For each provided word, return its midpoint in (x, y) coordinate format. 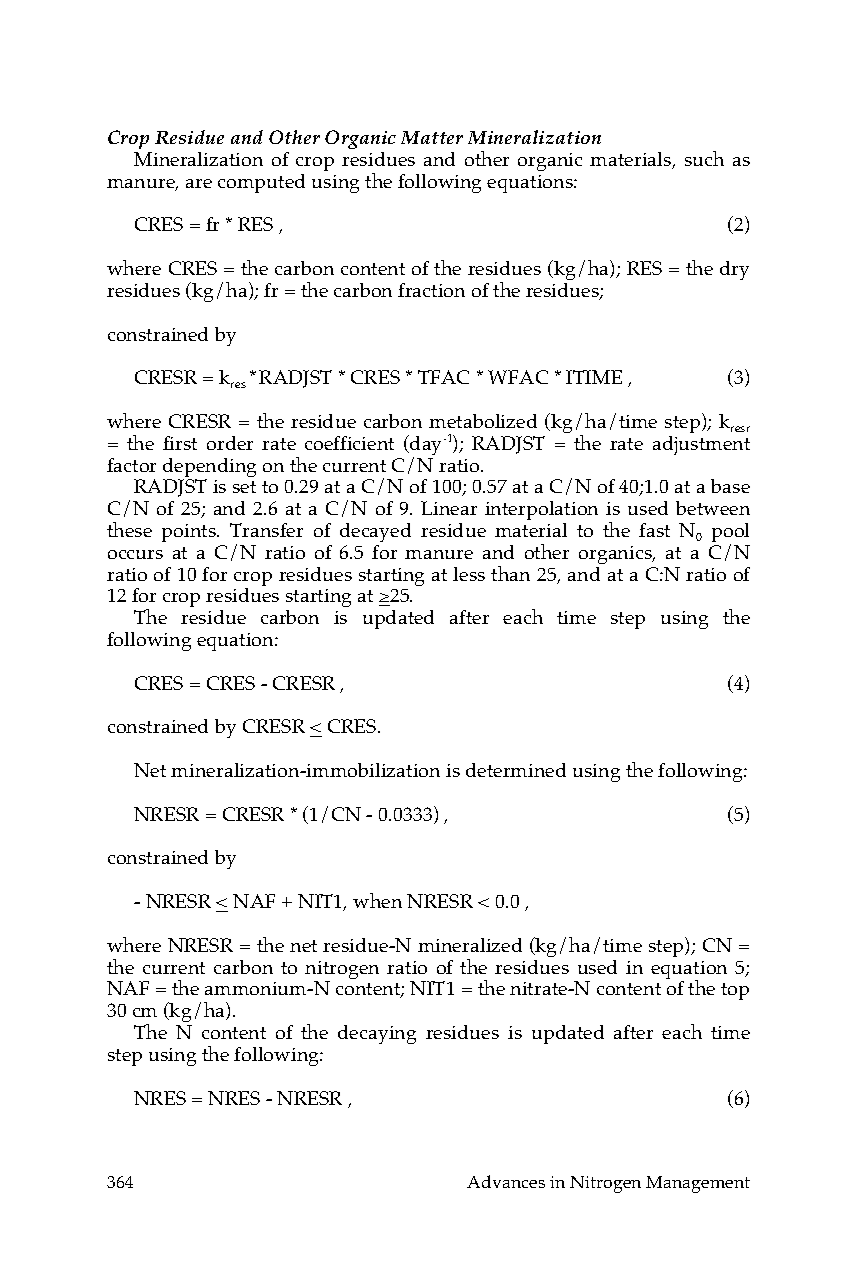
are (199, 183)
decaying (377, 1034)
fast (654, 530)
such (704, 158)
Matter (432, 137)
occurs (135, 554)
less (469, 574)
